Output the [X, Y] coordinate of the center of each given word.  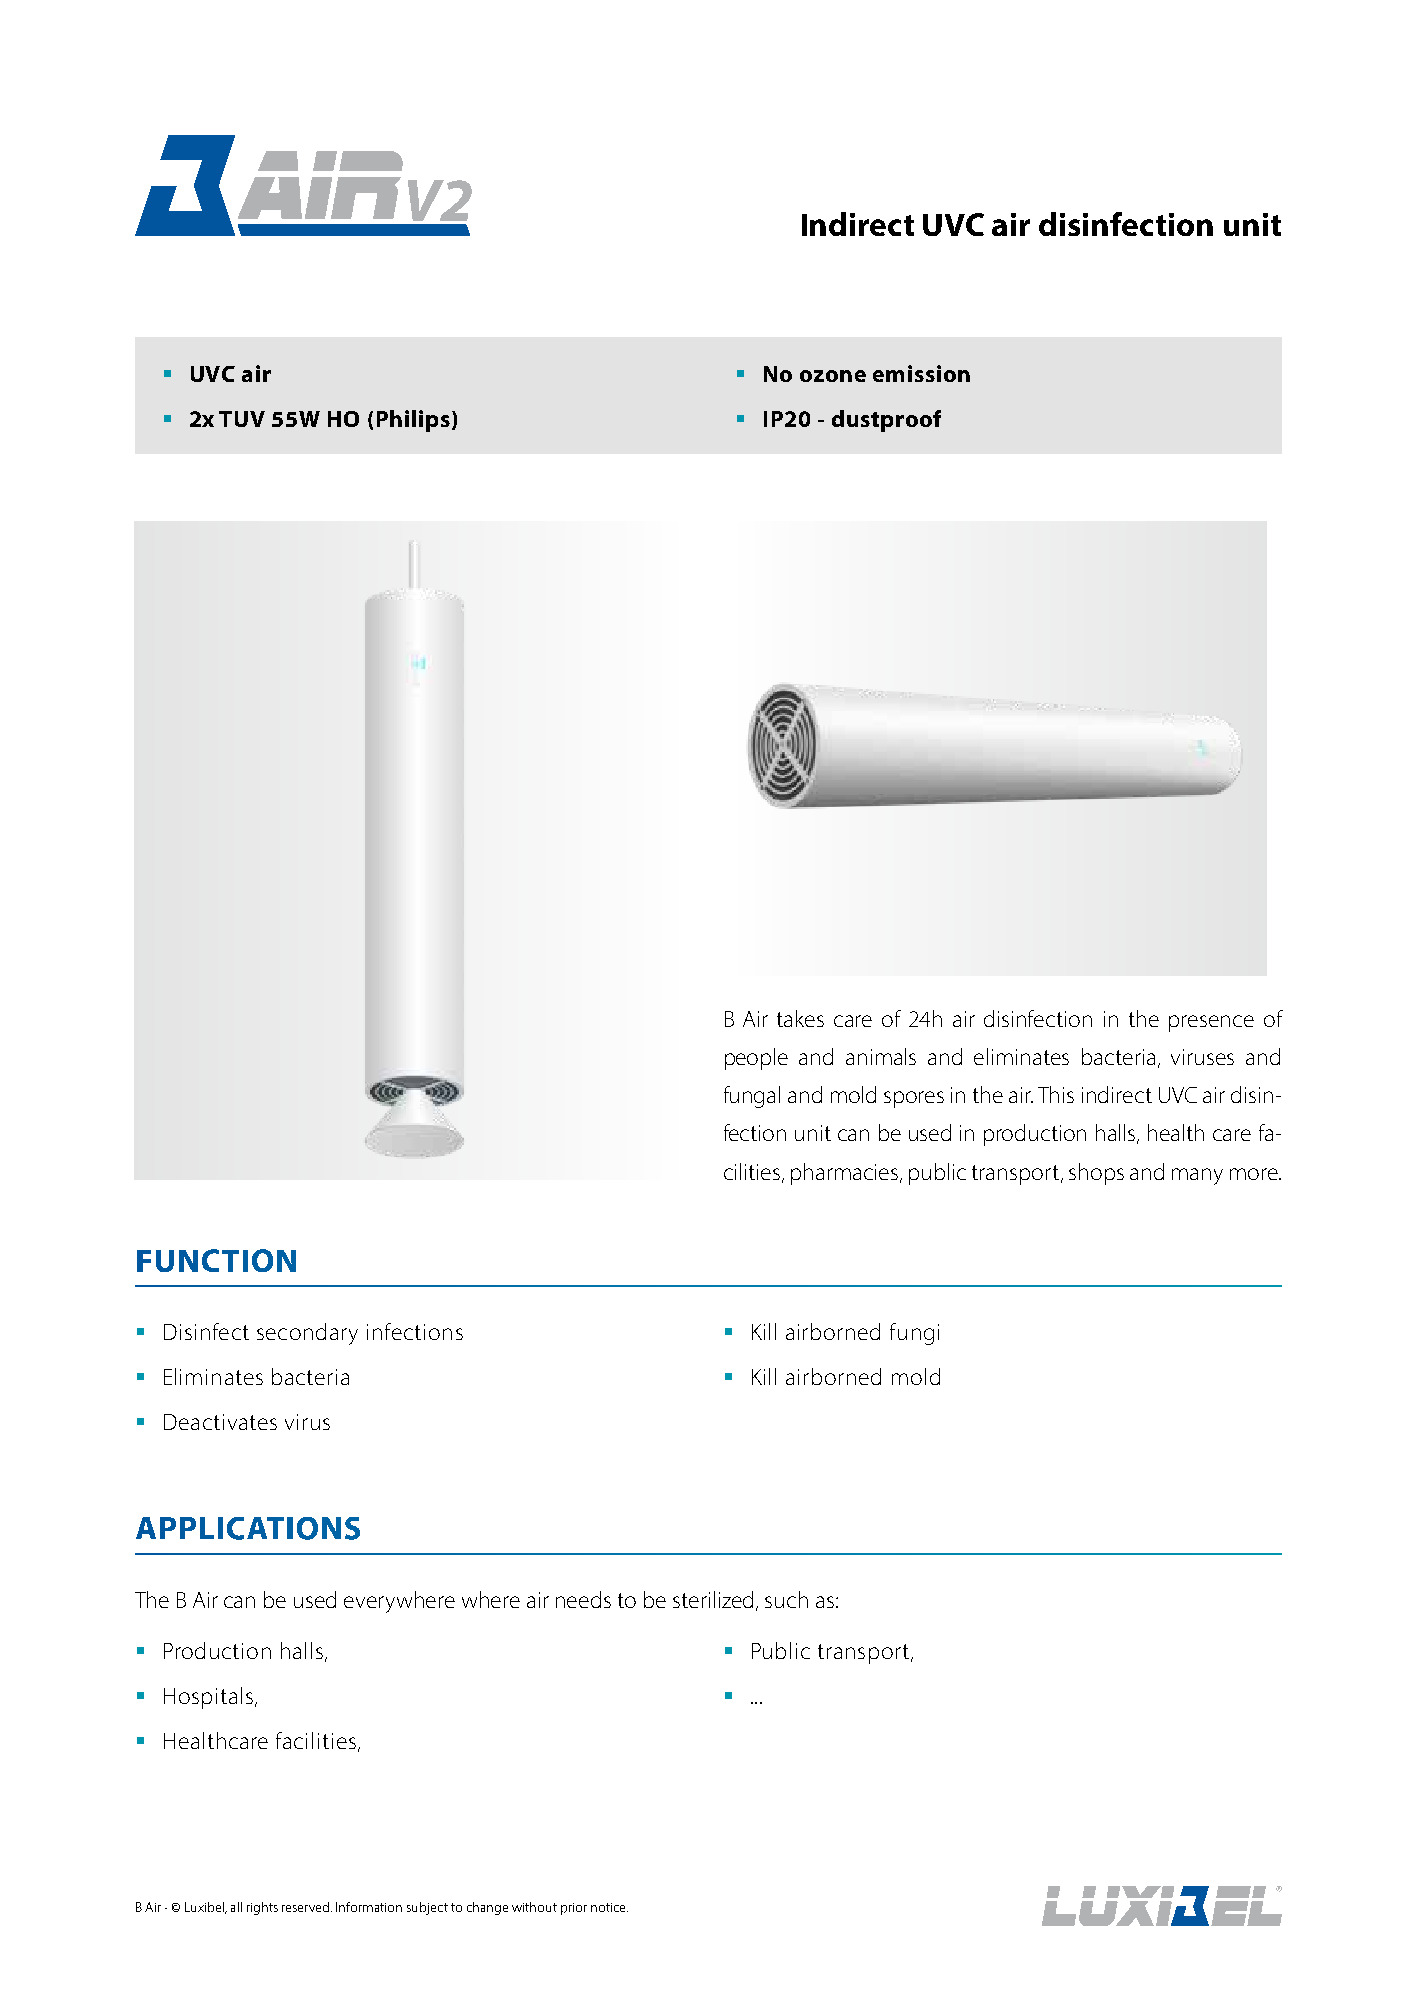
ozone [833, 376]
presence [1211, 1023]
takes [800, 1018]
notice [609, 1907]
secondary [307, 1334]
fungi [914, 1334]
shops [1096, 1174]
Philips [413, 421]
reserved [307, 1907]
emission [921, 373]
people [756, 1059]
